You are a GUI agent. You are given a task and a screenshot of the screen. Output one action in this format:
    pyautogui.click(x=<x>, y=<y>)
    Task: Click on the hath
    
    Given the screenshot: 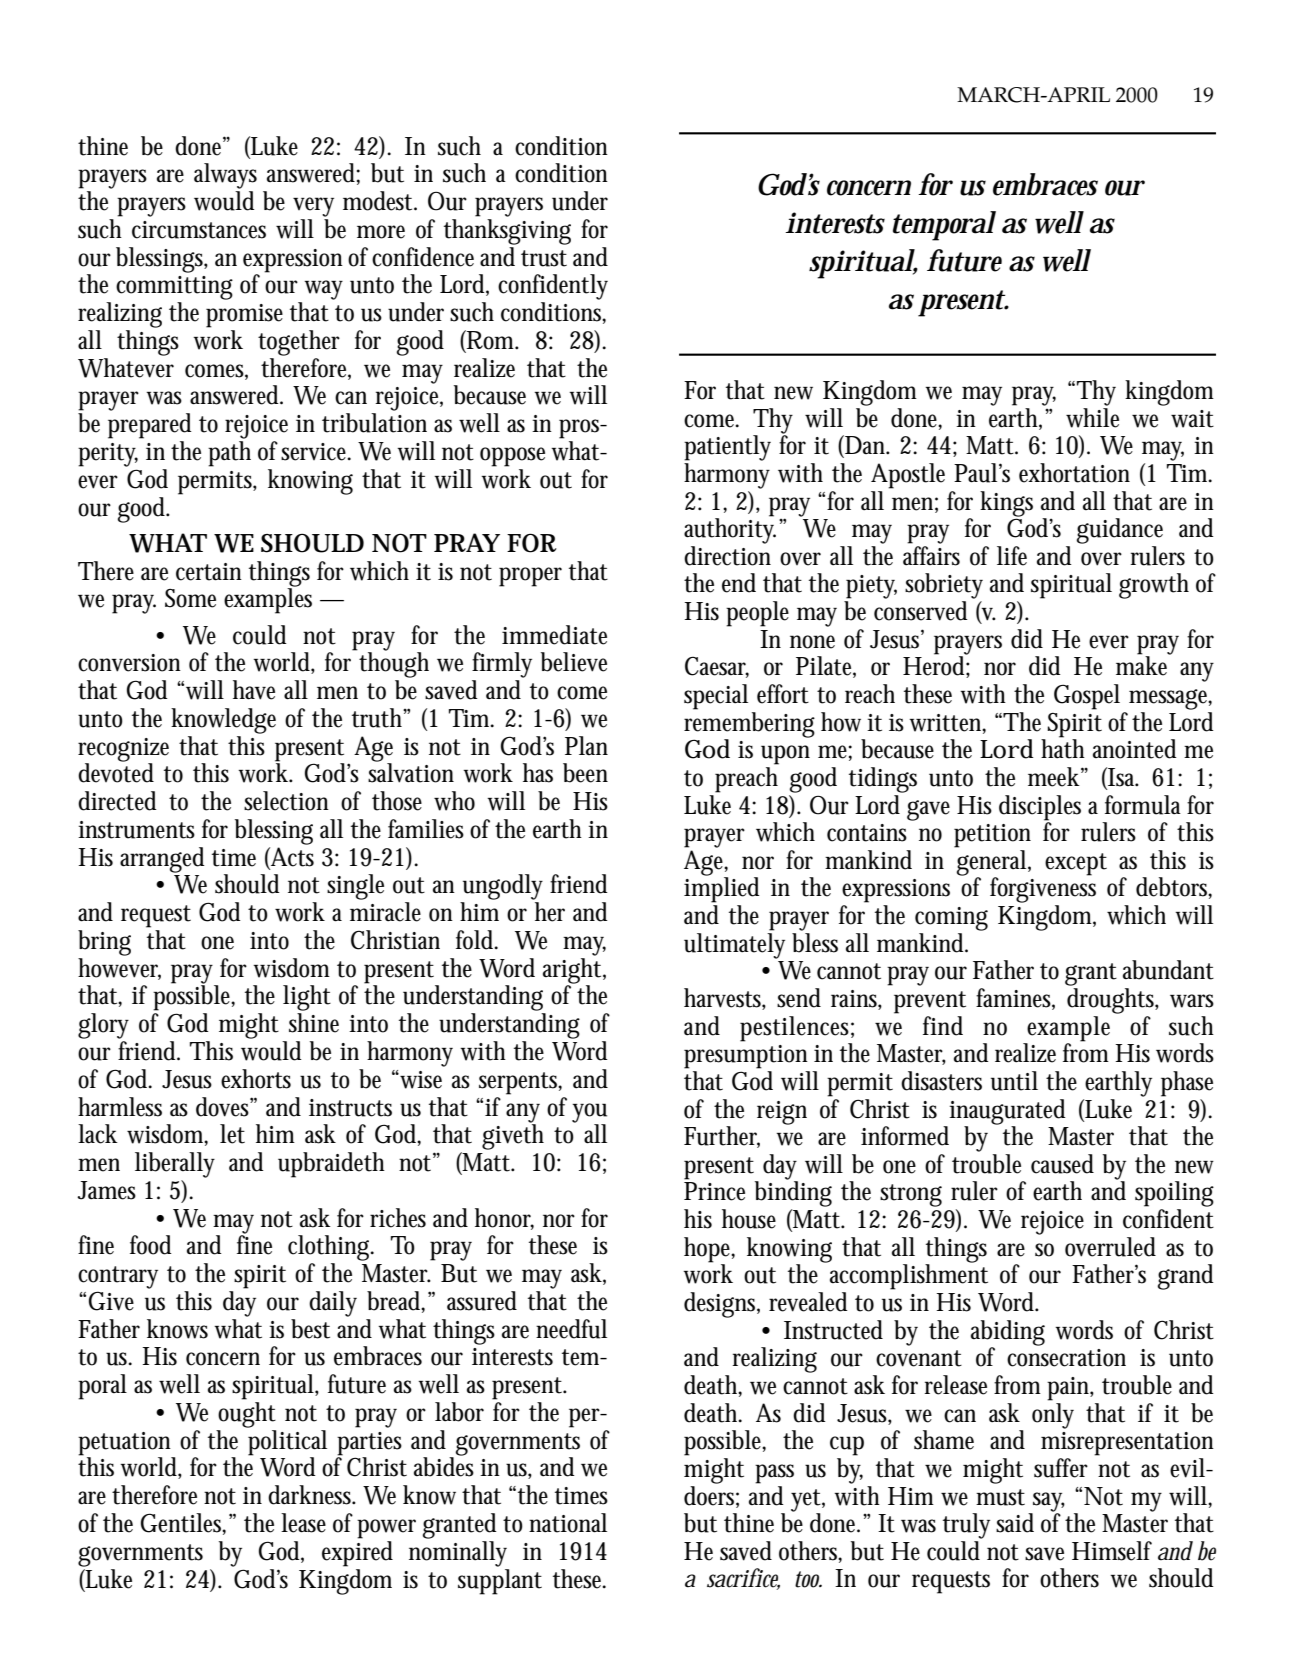 What is the action you would take?
    pyautogui.click(x=1063, y=748)
